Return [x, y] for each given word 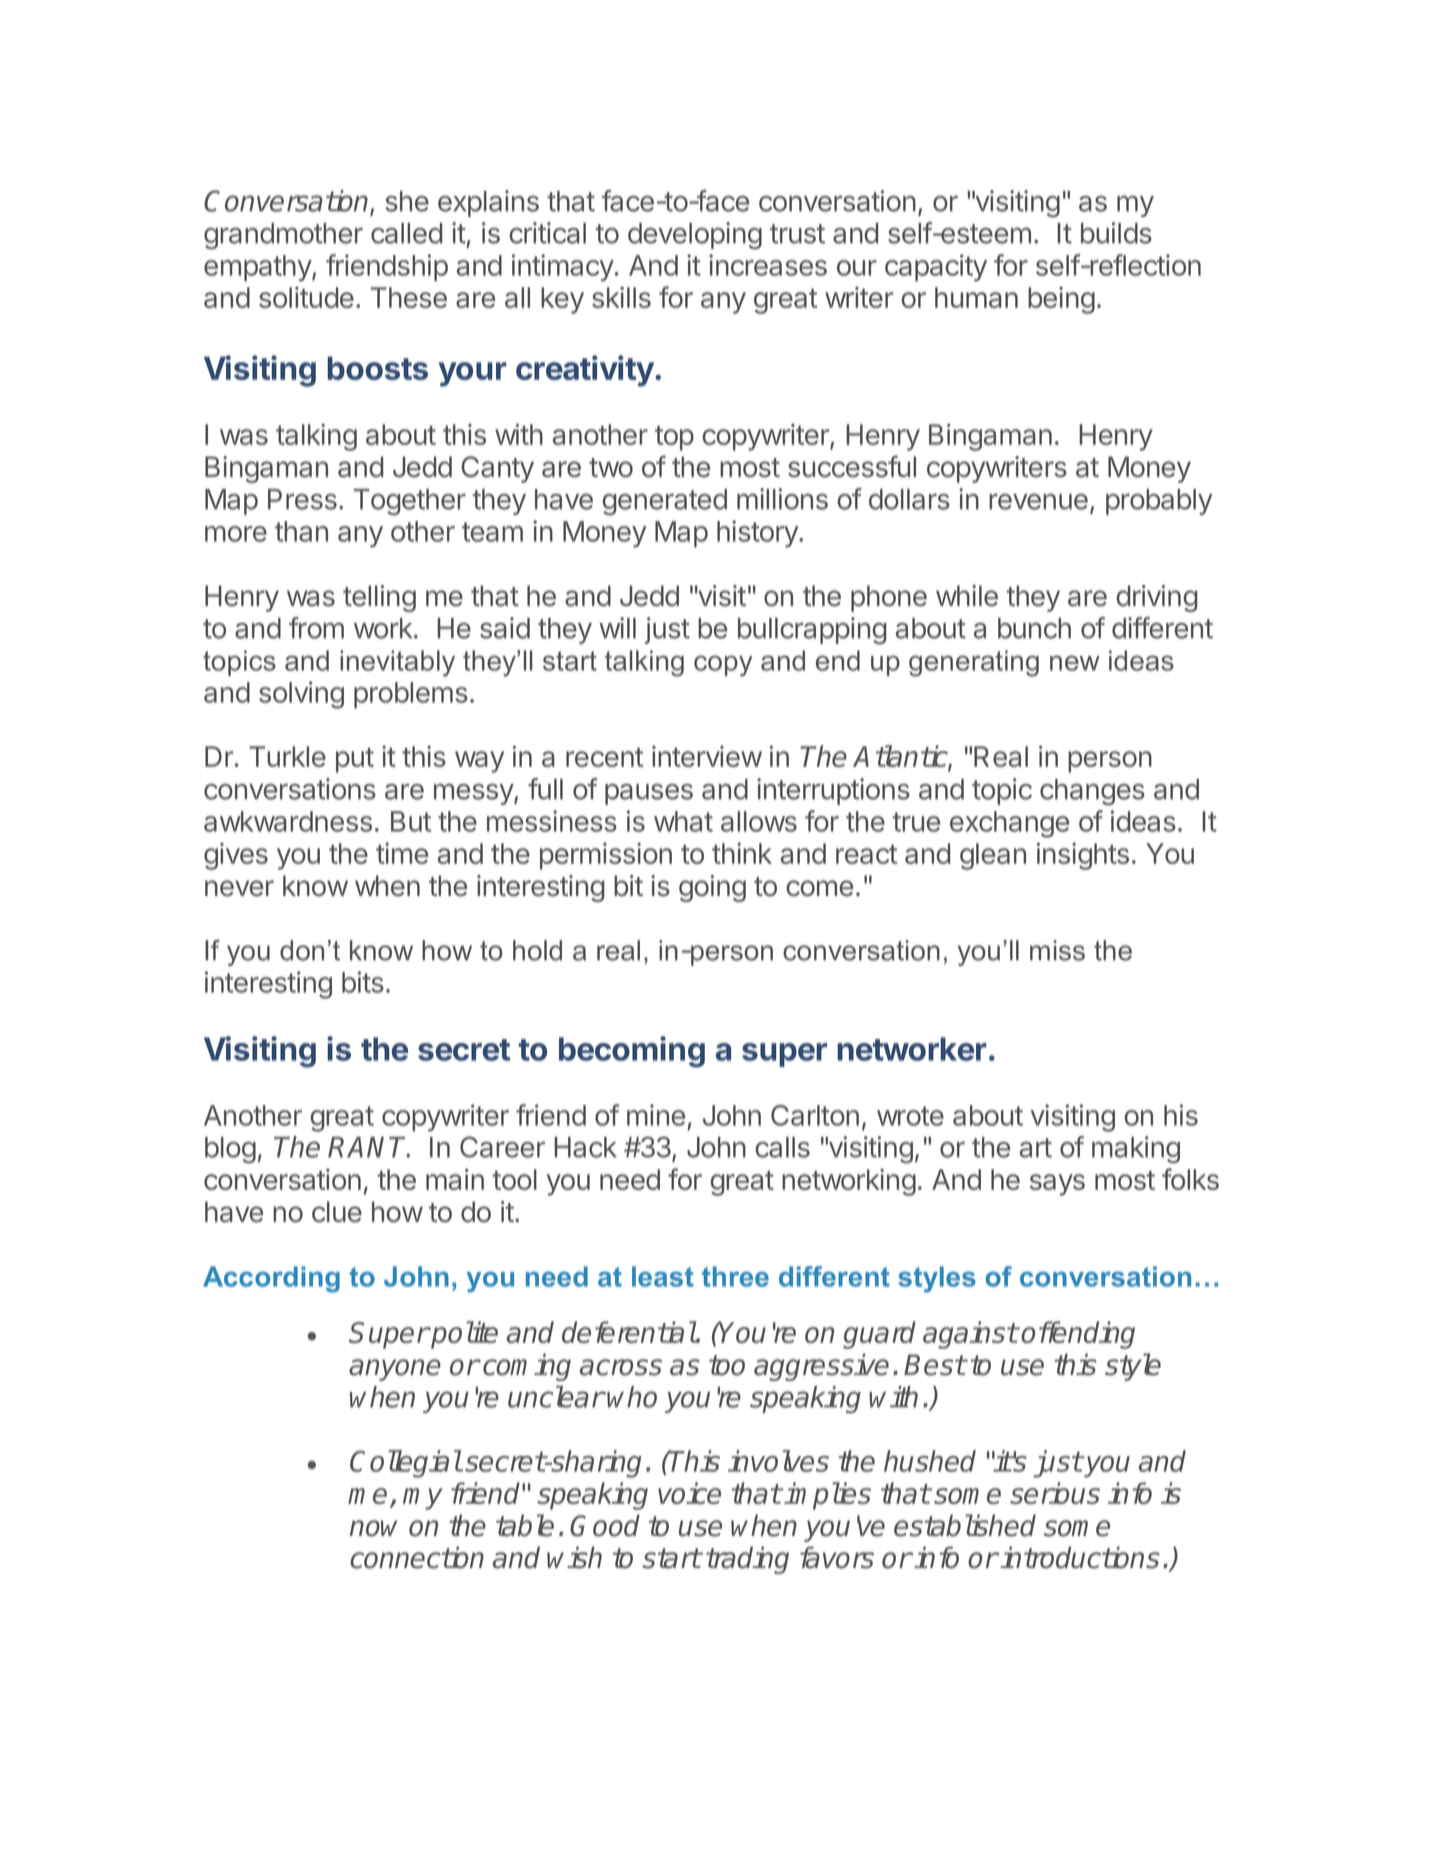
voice [689, 1493]
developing [695, 235]
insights [1083, 856]
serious [1055, 1493]
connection [417, 1557]
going [712, 888]
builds [1116, 233]
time [402, 853]
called [406, 233]
